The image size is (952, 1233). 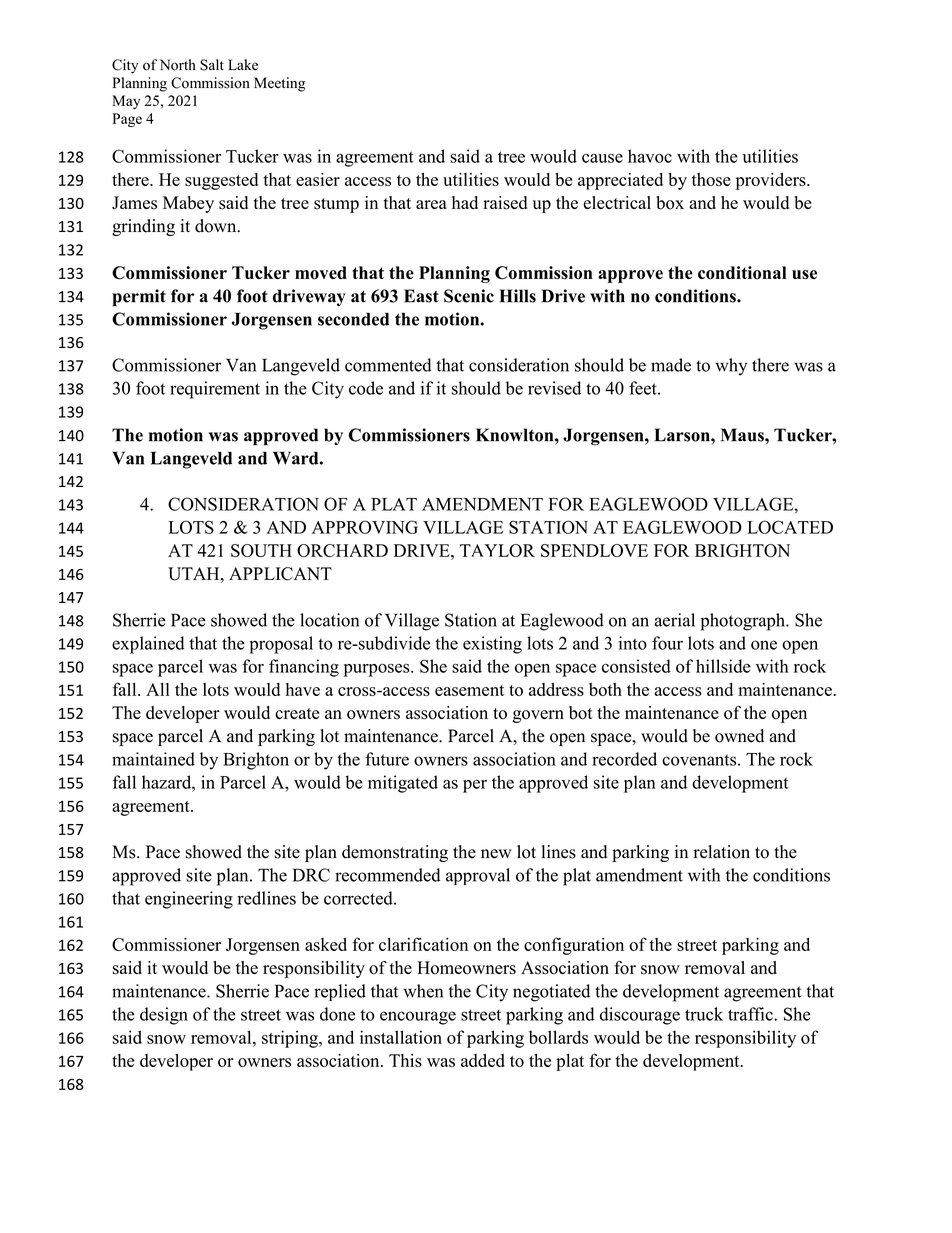 I want to click on havoc, so click(x=650, y=156).
